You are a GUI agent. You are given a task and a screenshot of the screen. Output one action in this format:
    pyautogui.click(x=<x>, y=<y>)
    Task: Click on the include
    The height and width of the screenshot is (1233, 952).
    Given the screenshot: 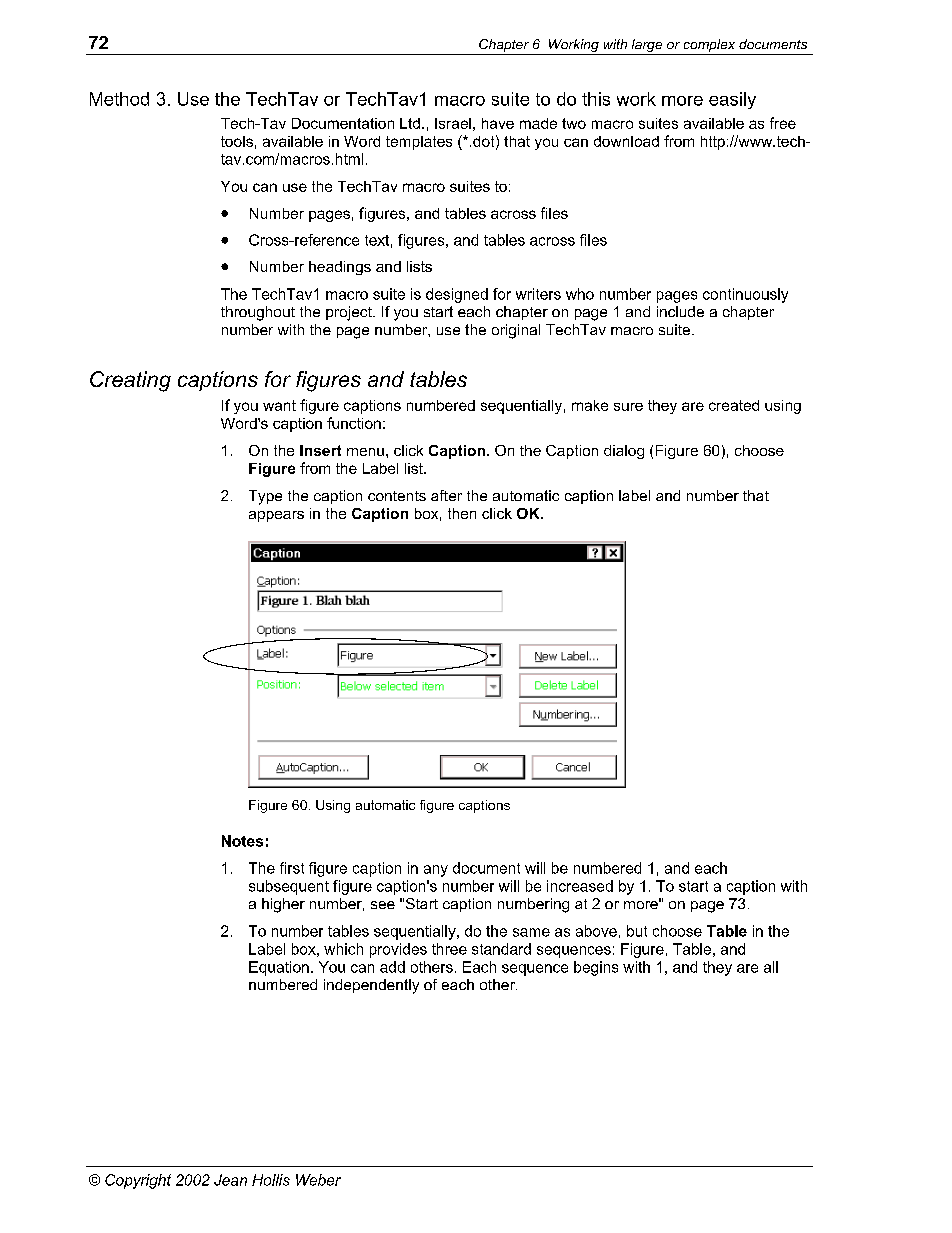 What is the action you would take?
    pyautogui.click(x=680, y=311)
